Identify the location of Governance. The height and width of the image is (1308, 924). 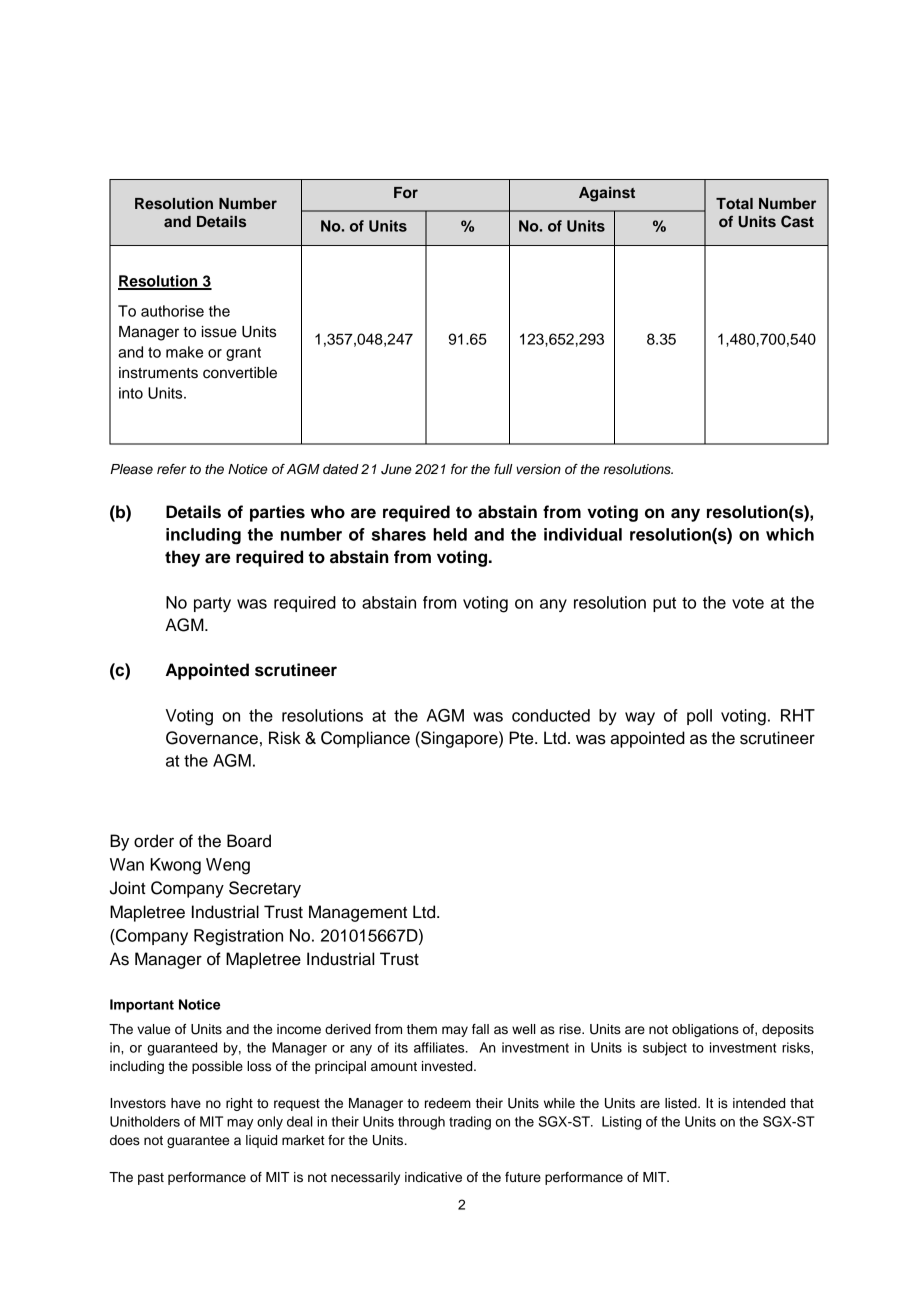
(212, 738).
